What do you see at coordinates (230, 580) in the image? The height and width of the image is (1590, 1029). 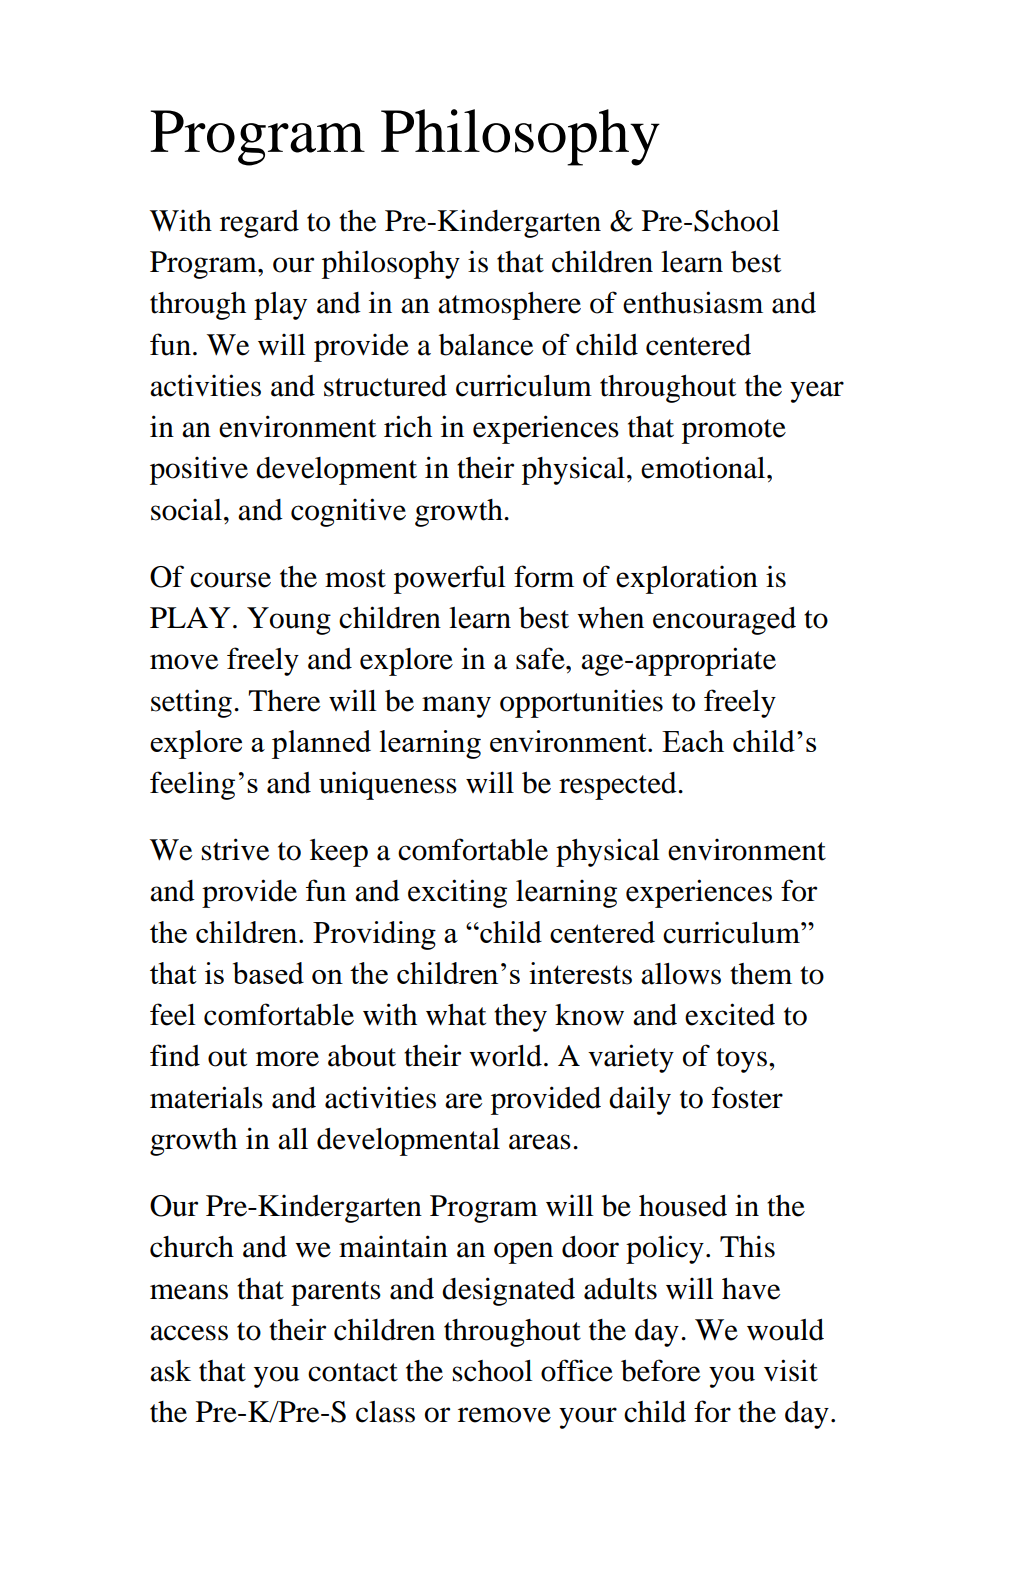 I see `course` at bounding box center [230, 580].
